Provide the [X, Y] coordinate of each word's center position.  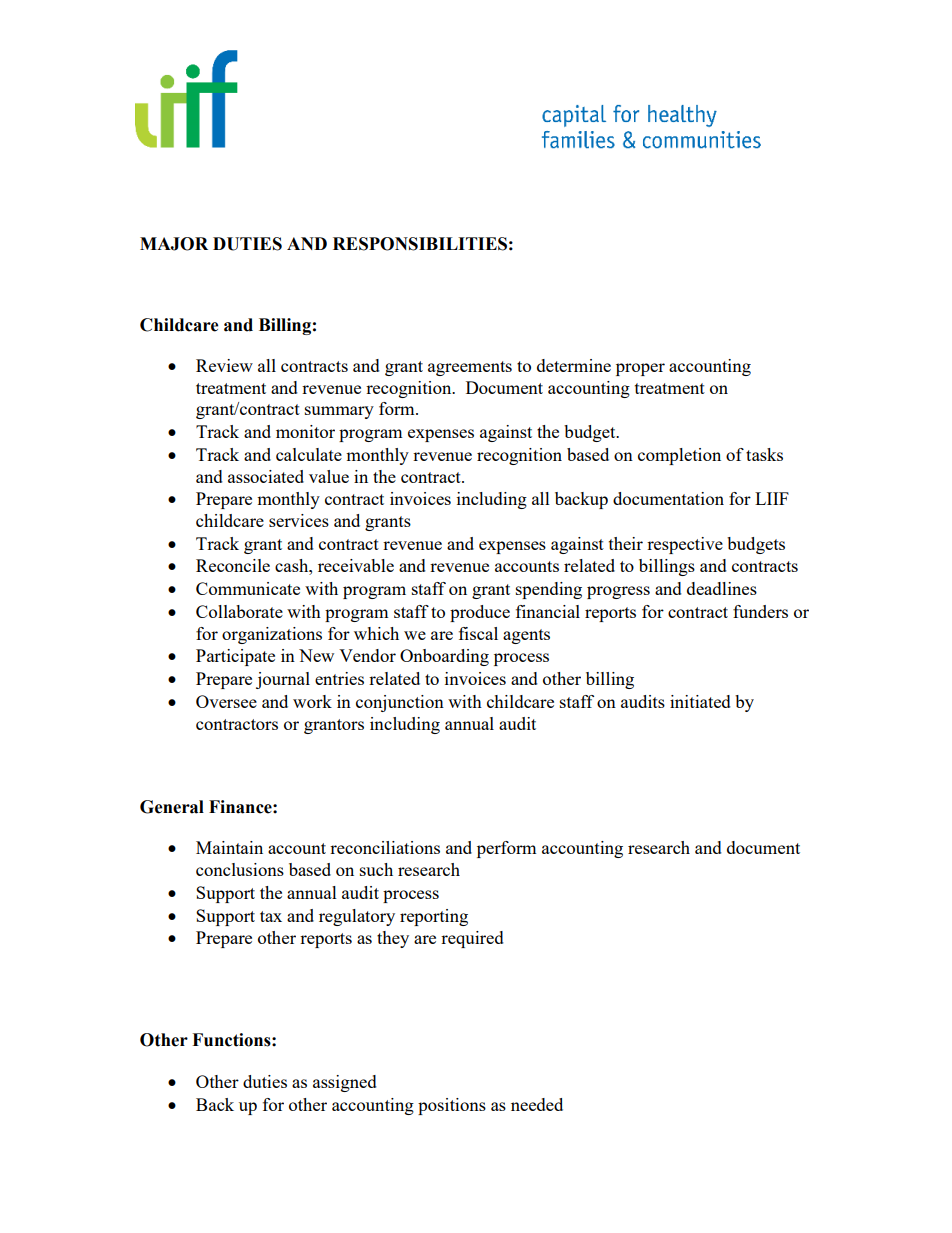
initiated [700, 701]
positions [452, 1106]
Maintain [229, 847]
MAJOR [174, 244]
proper [640, 369]
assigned [345, 1083]
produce [480, 613]
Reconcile [233, 565]
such [376, 869]
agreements [470, 368]
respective [685, 545]
